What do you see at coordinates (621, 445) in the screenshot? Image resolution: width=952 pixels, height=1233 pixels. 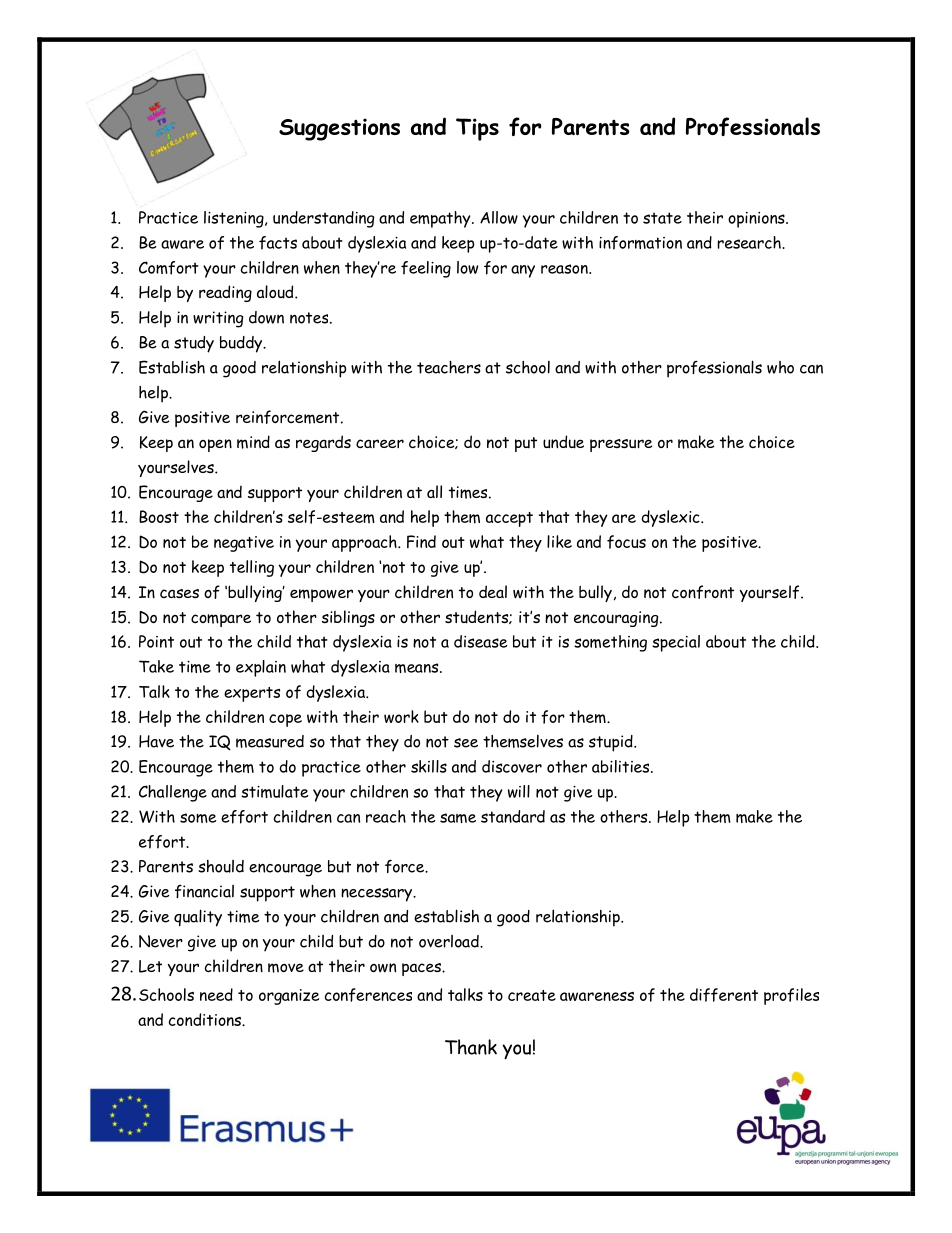 I see `pressure` at bounding box center [621, 445].
